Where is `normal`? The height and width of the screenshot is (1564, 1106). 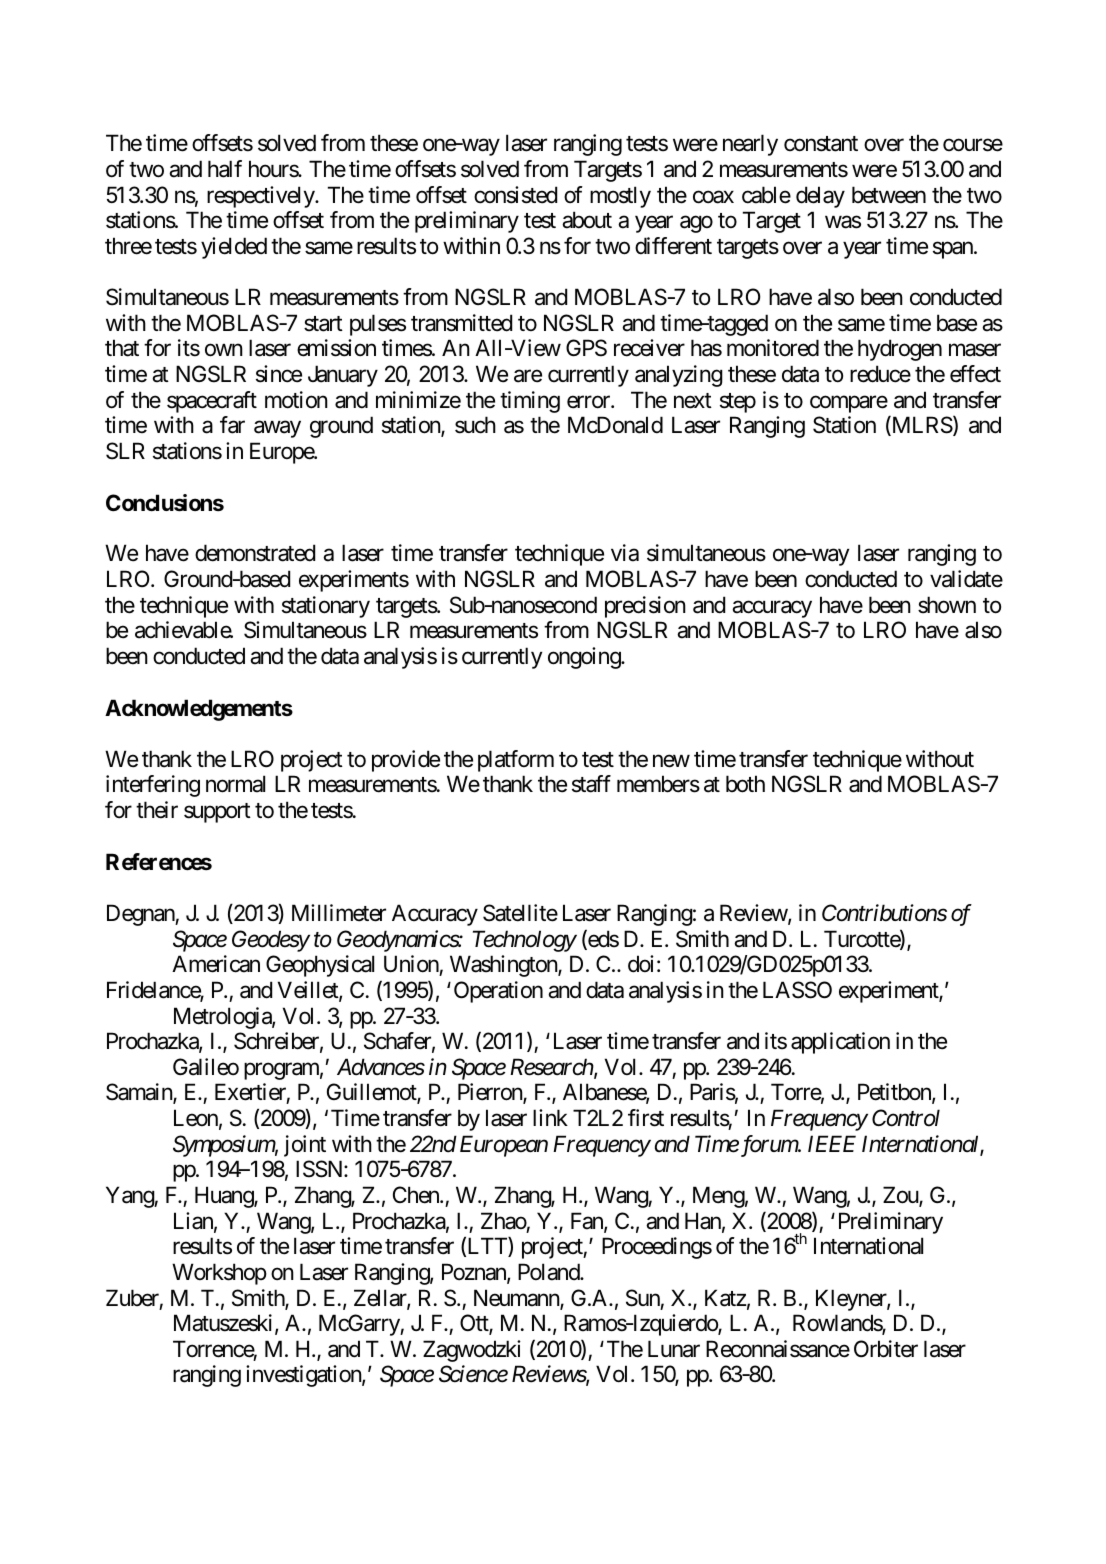 normal is located at coordinates (235, 784).
